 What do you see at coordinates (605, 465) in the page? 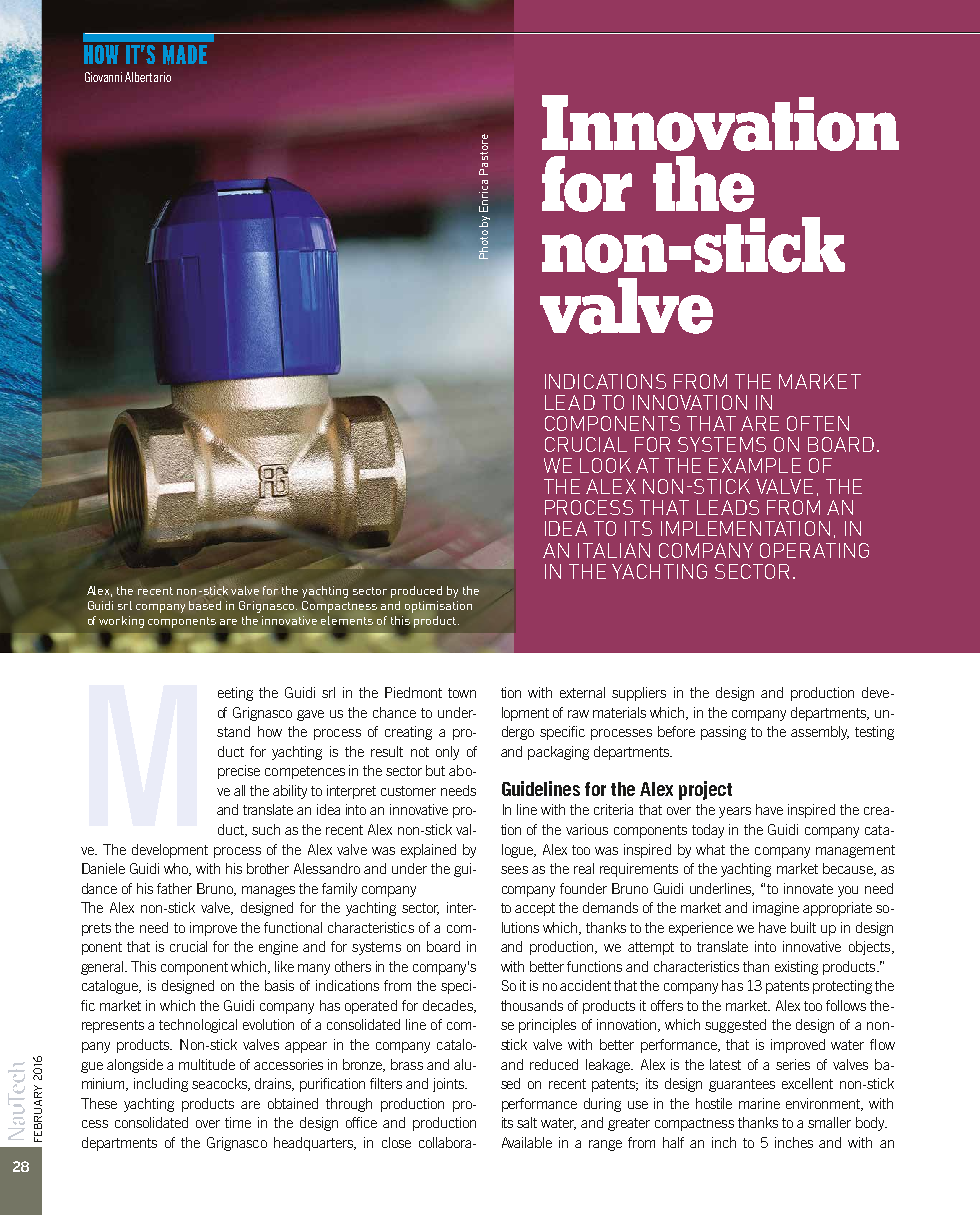
I see `LOOK` at bounding box center [605, 465].
